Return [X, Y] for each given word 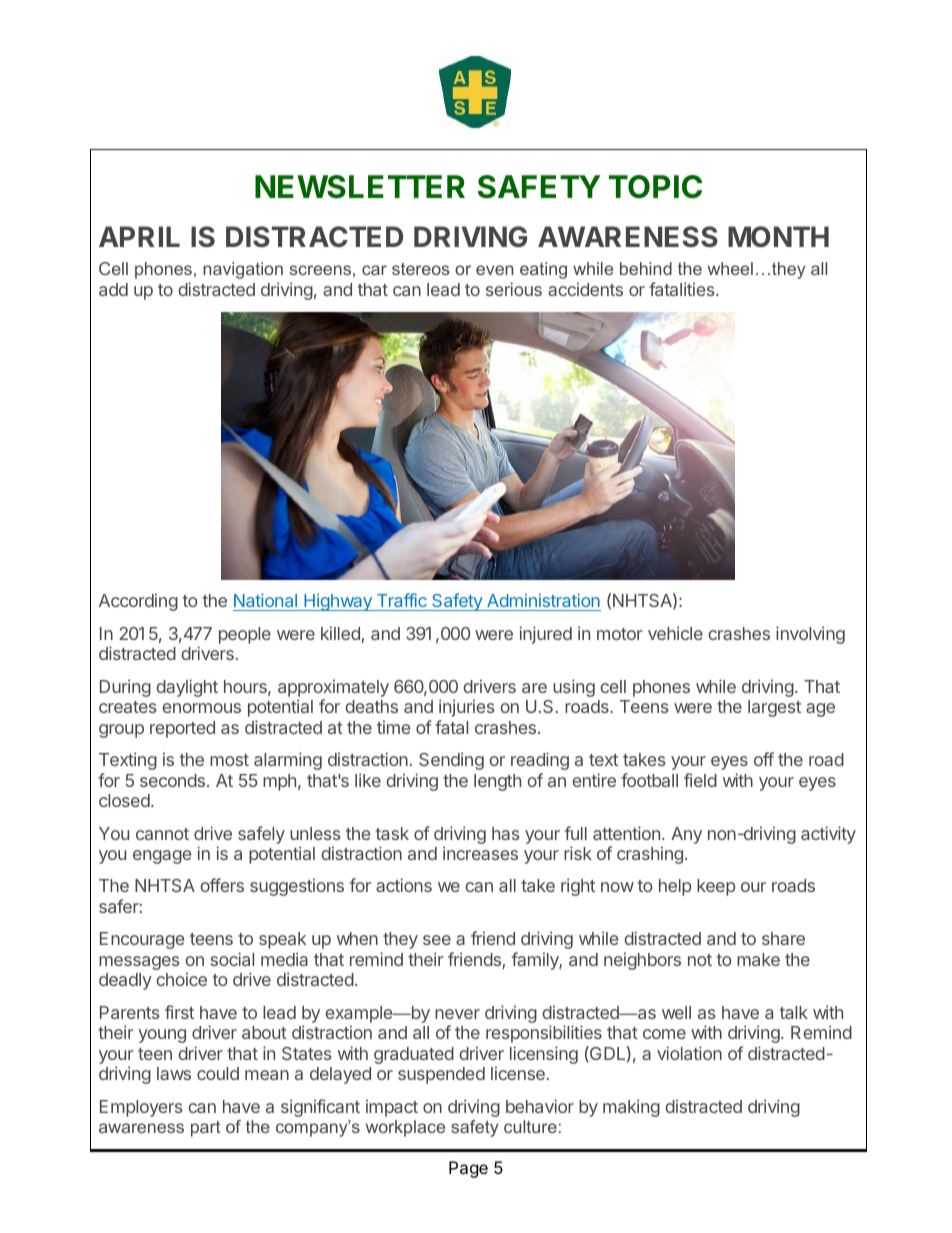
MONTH [778, 236]
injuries [466, 708]
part [206, 1129]
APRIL [139, 236]
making [631, 1108]
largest [774, 708]
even [494, 270]
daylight [187, 688]
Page [468, 1169]
